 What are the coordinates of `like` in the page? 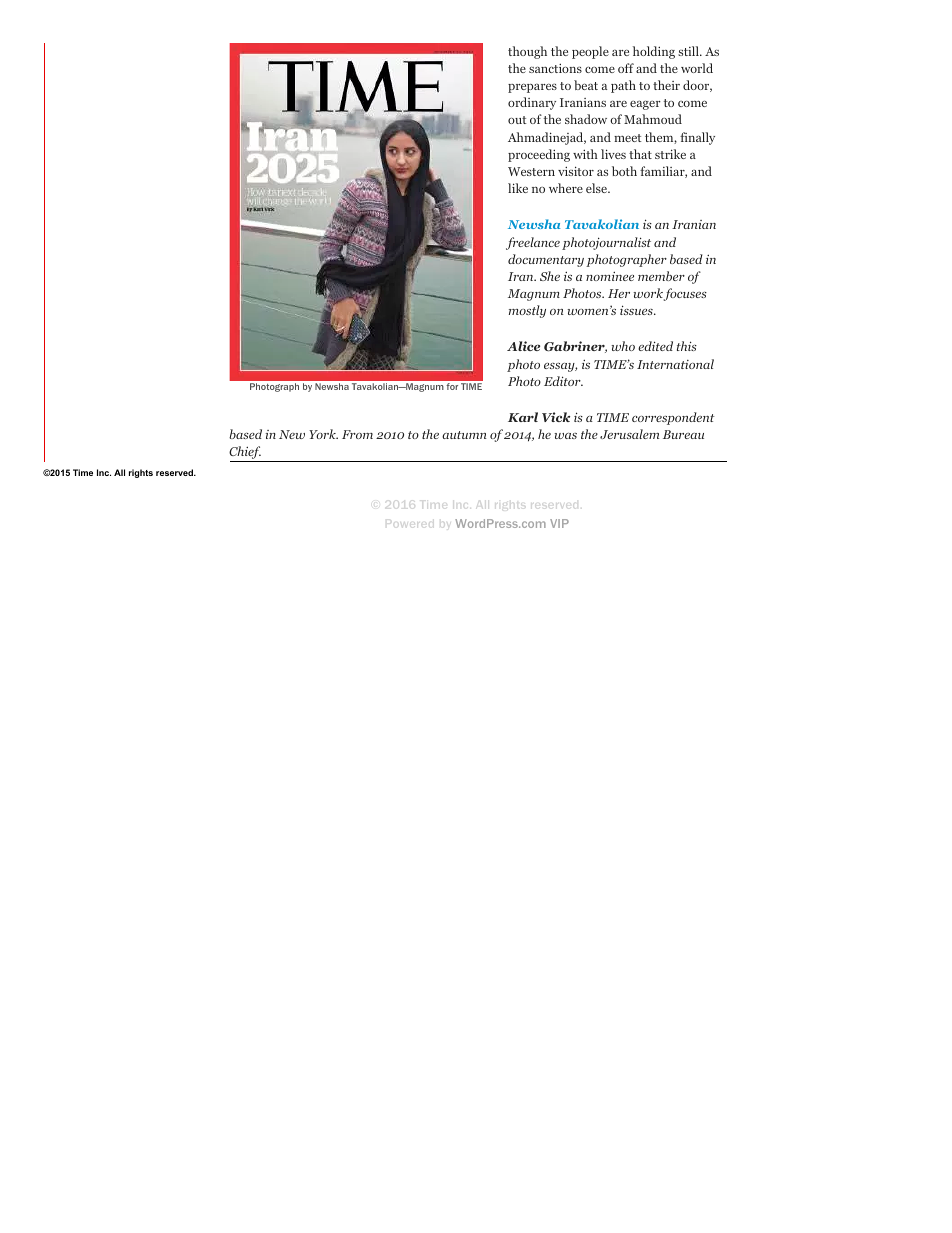 It's located at (518, 188).
